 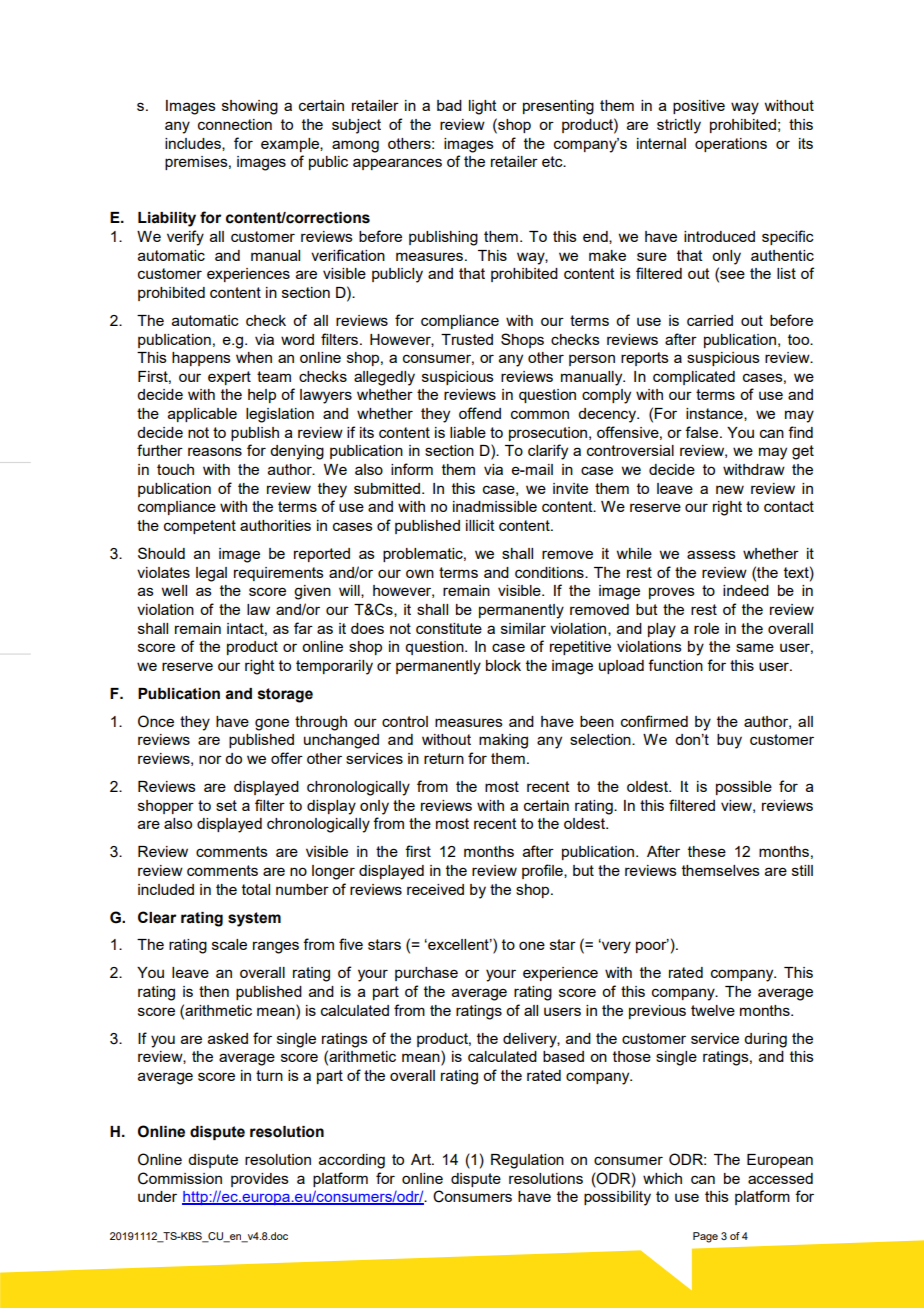 I want to click on Regulation, so click(x=527, y=1161).
